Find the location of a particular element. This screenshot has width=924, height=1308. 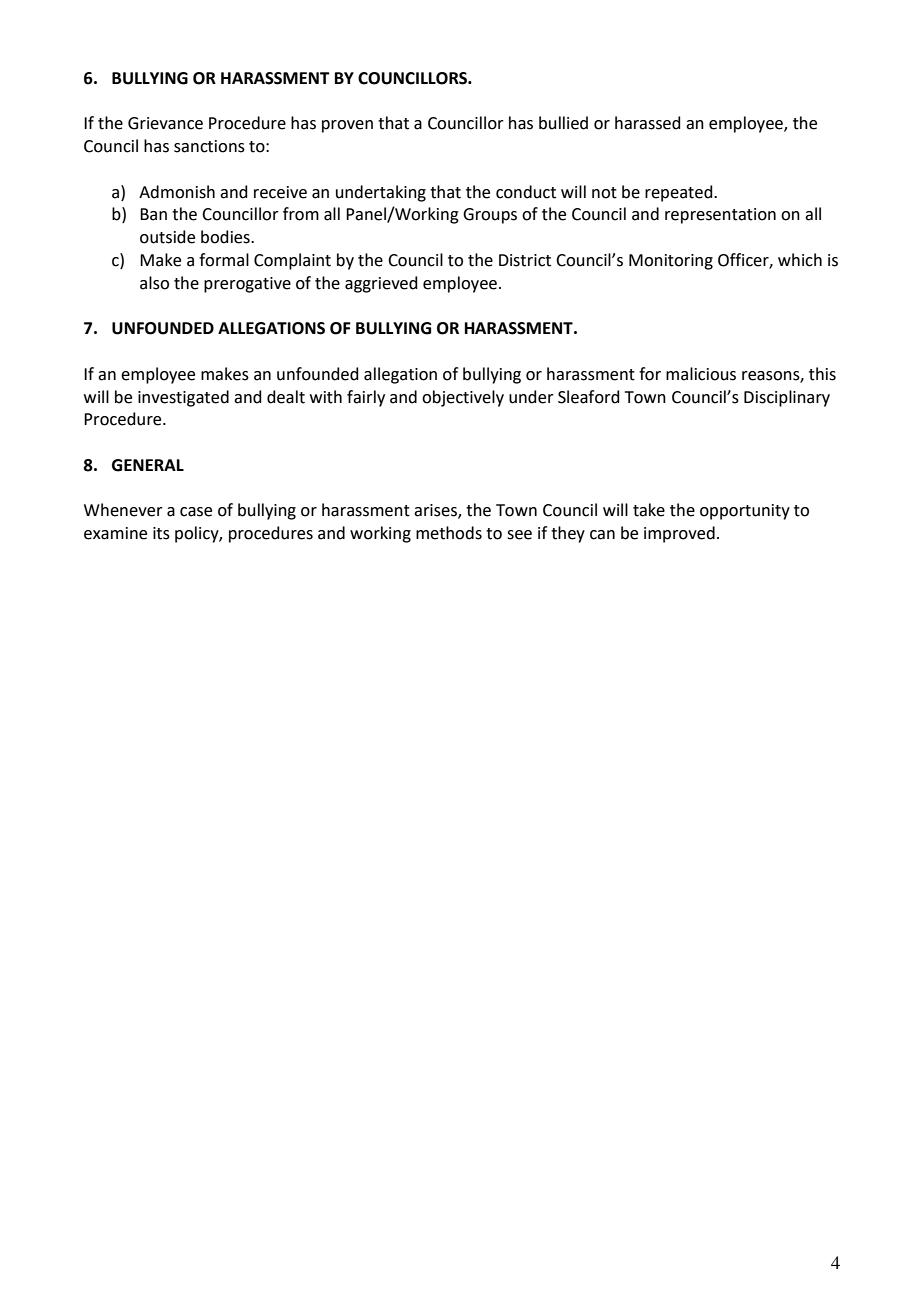

methods is located at coordinates (449, 533).
